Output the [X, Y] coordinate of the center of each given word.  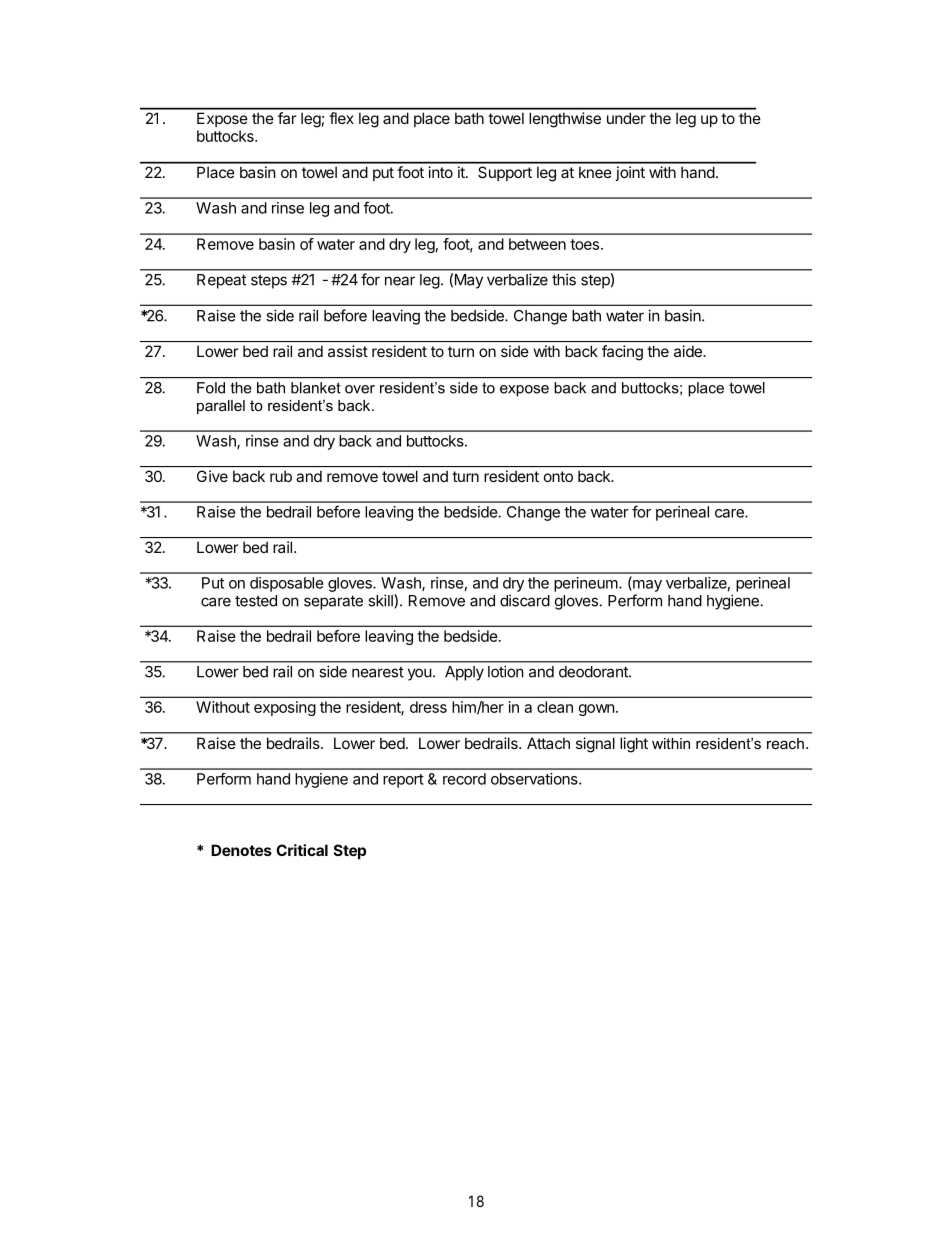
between [537, 244]
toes [586, 244]
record [464, 779]
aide [689, 351]
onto [558, 476]
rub [281, 476]
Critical [302, 850]
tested [256, 601]
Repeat [221, 281]
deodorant [594, 672]
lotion [506, 671]
